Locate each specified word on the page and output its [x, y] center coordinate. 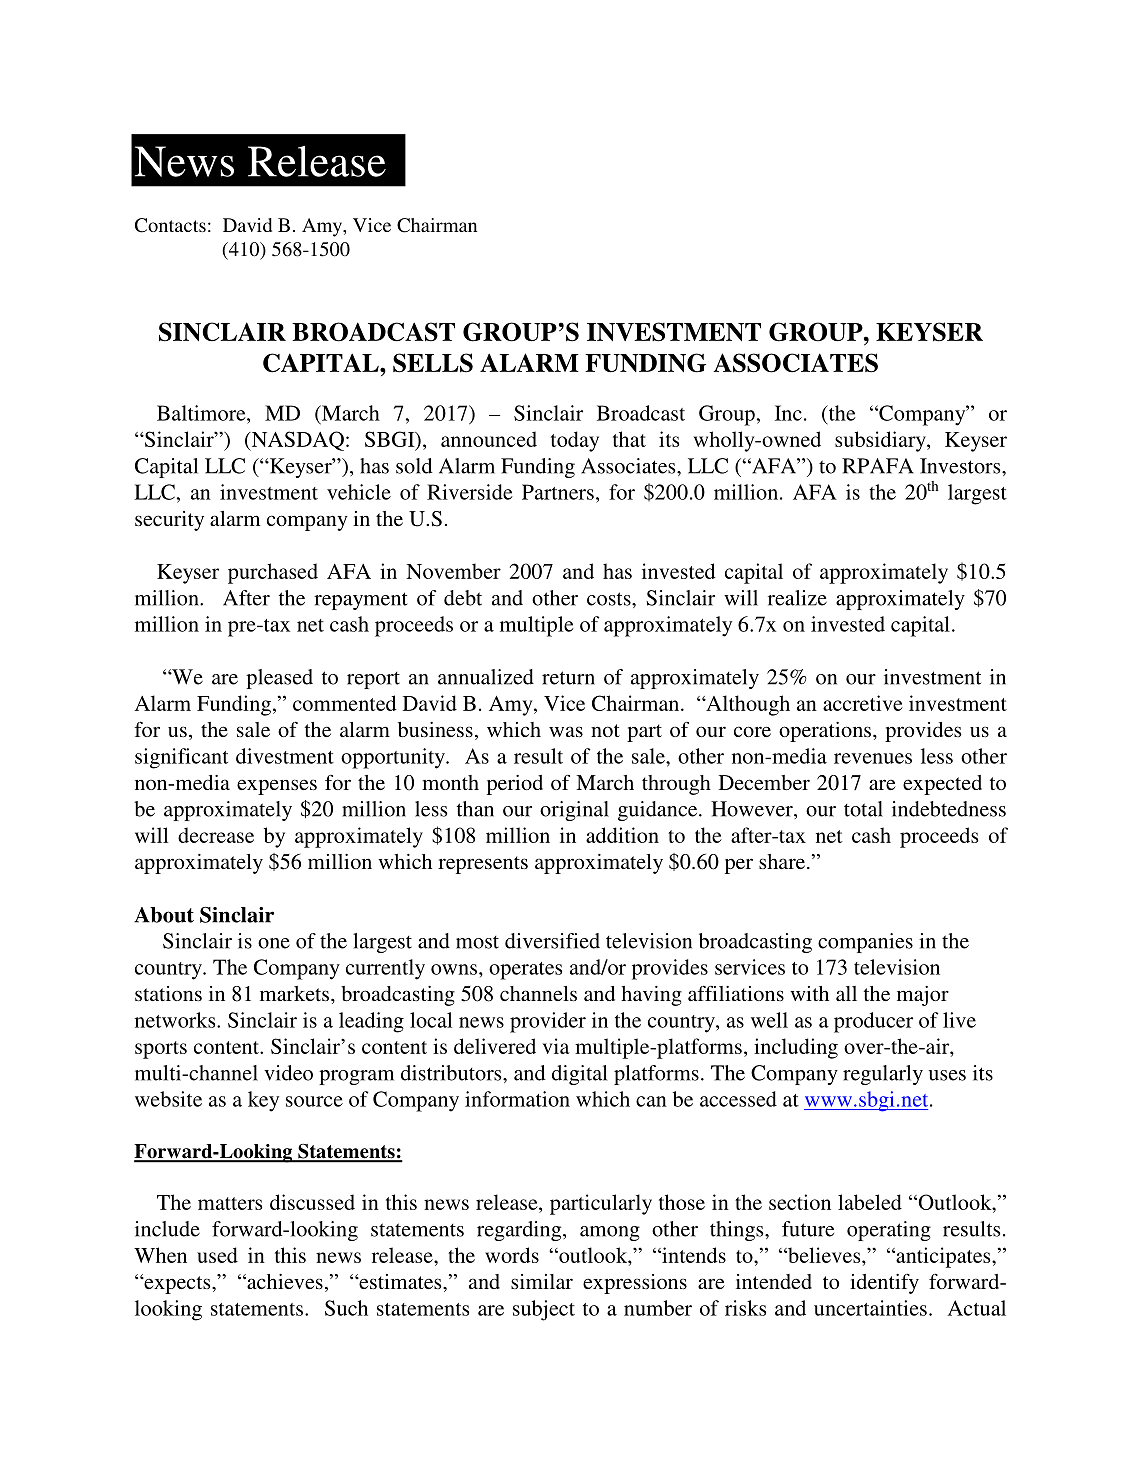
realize [797, 598]
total [863, 809]
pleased [279, 679]
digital [579, 1075]
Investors [961, 466]
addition [622, 835]
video [288, 1073]
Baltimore [202, 413]
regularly [883, 1075]
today [575, 441]
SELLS [433, 363]
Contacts [170, 225]
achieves [284, 1281]
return [568, 678]
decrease [216, 835]
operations [826, 732]
